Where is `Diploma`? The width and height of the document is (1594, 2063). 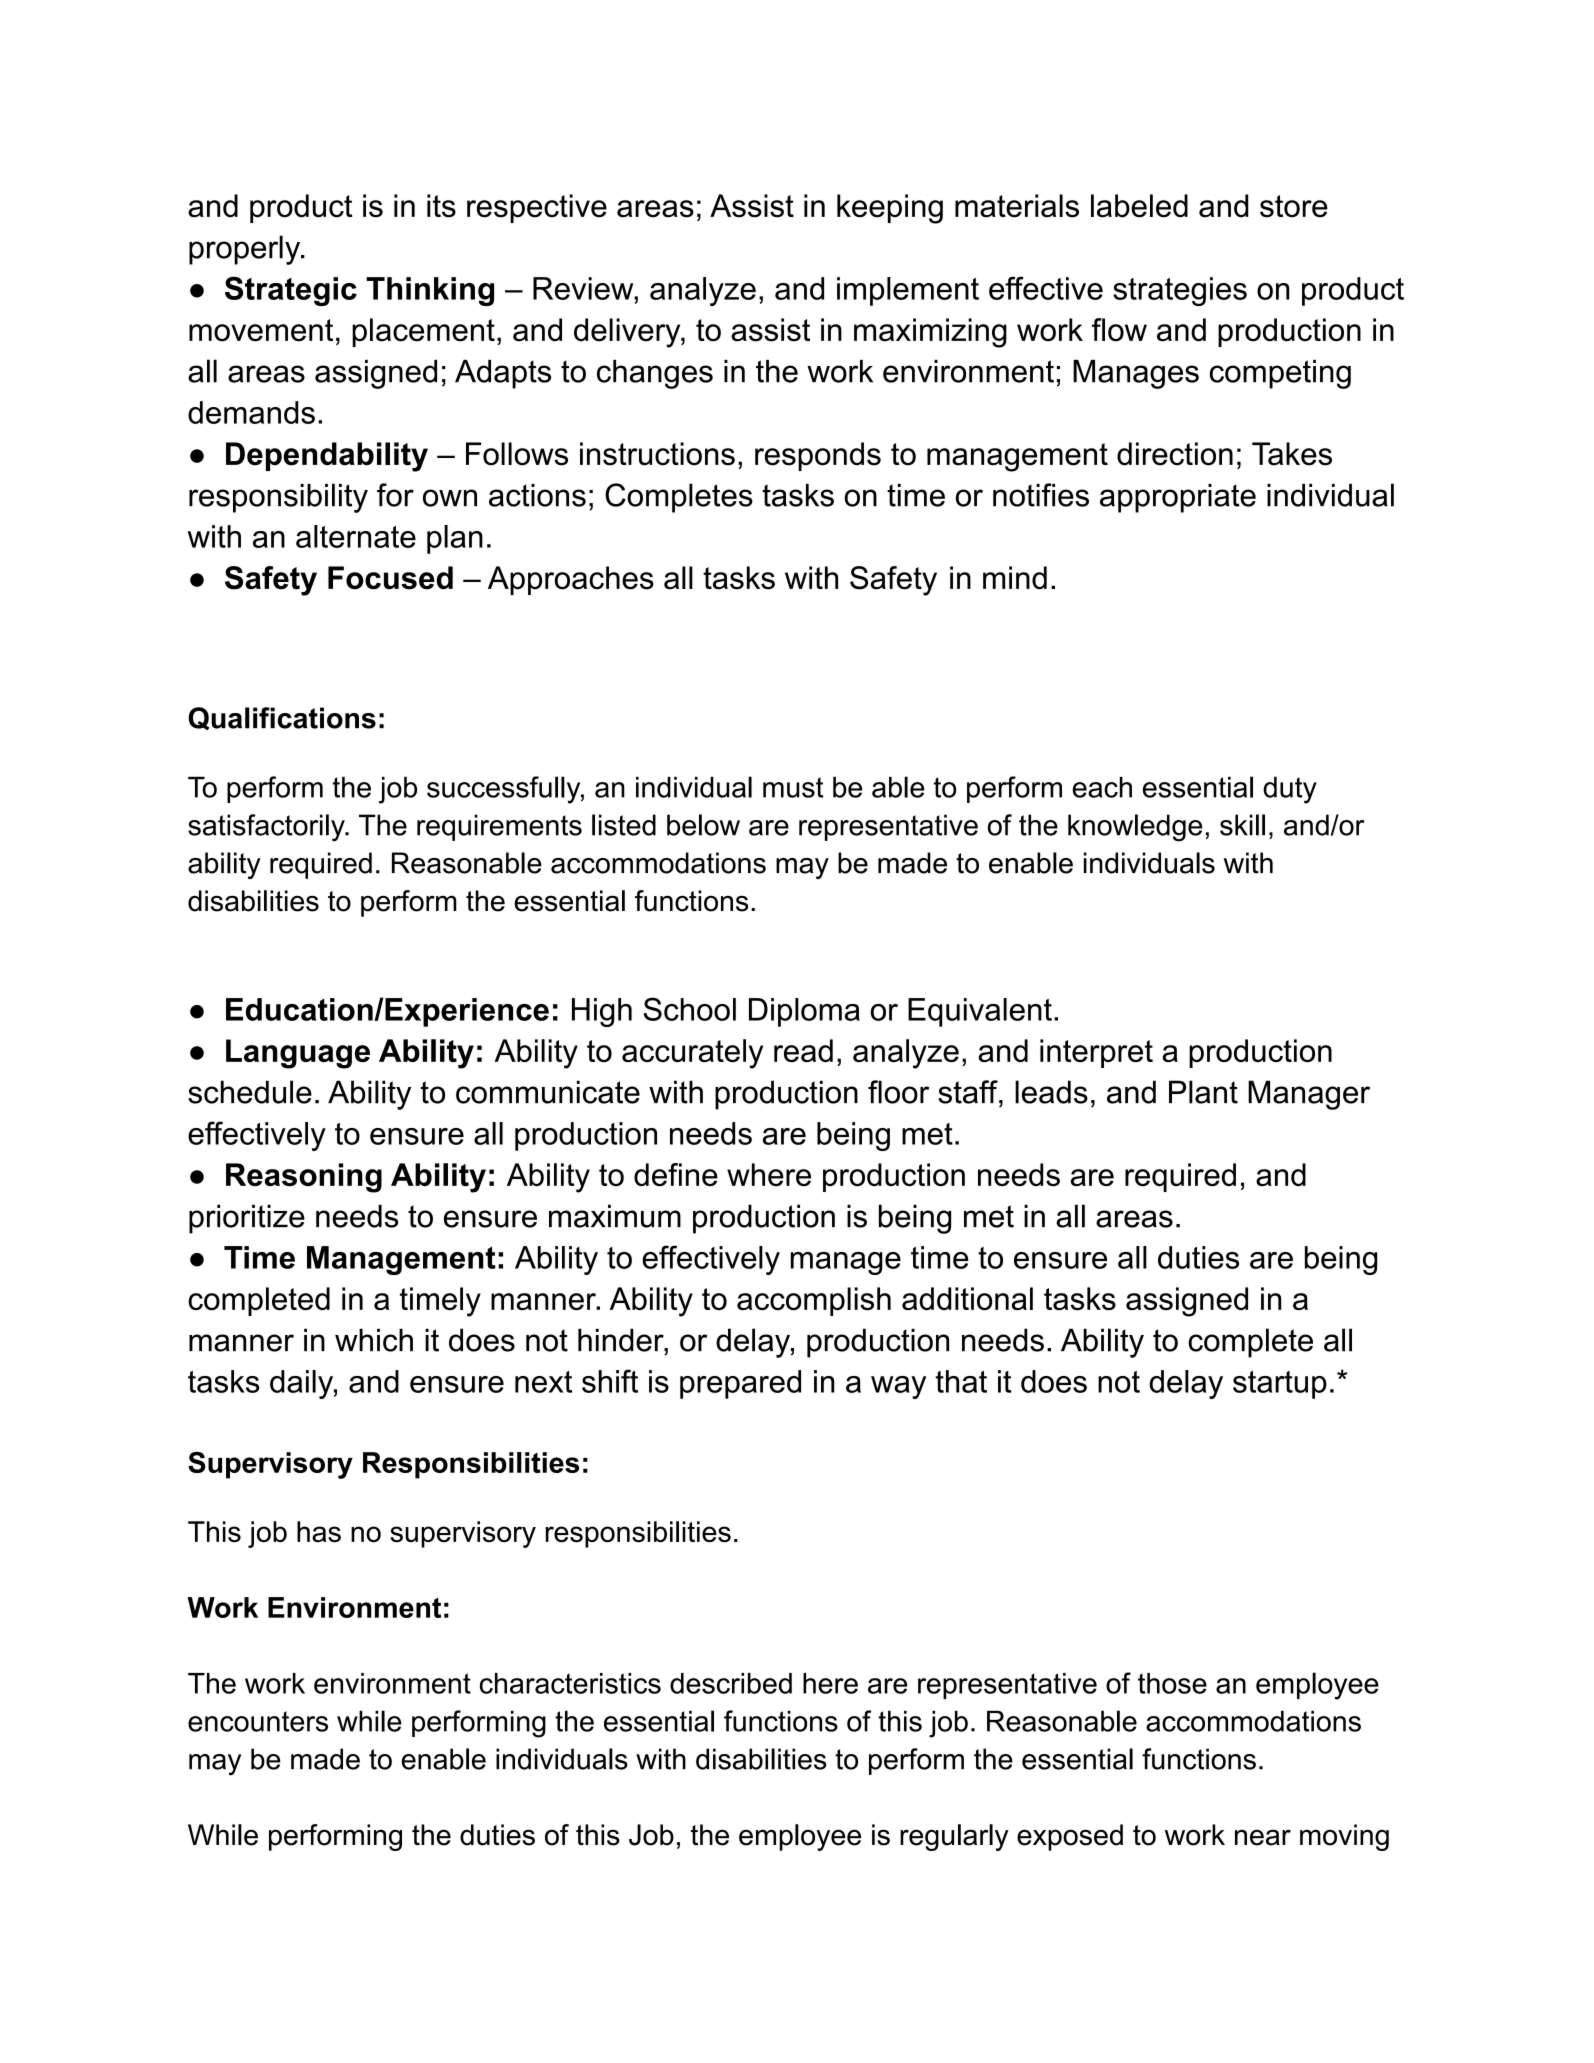 Diploma is located at coordinates (804, 1012).
